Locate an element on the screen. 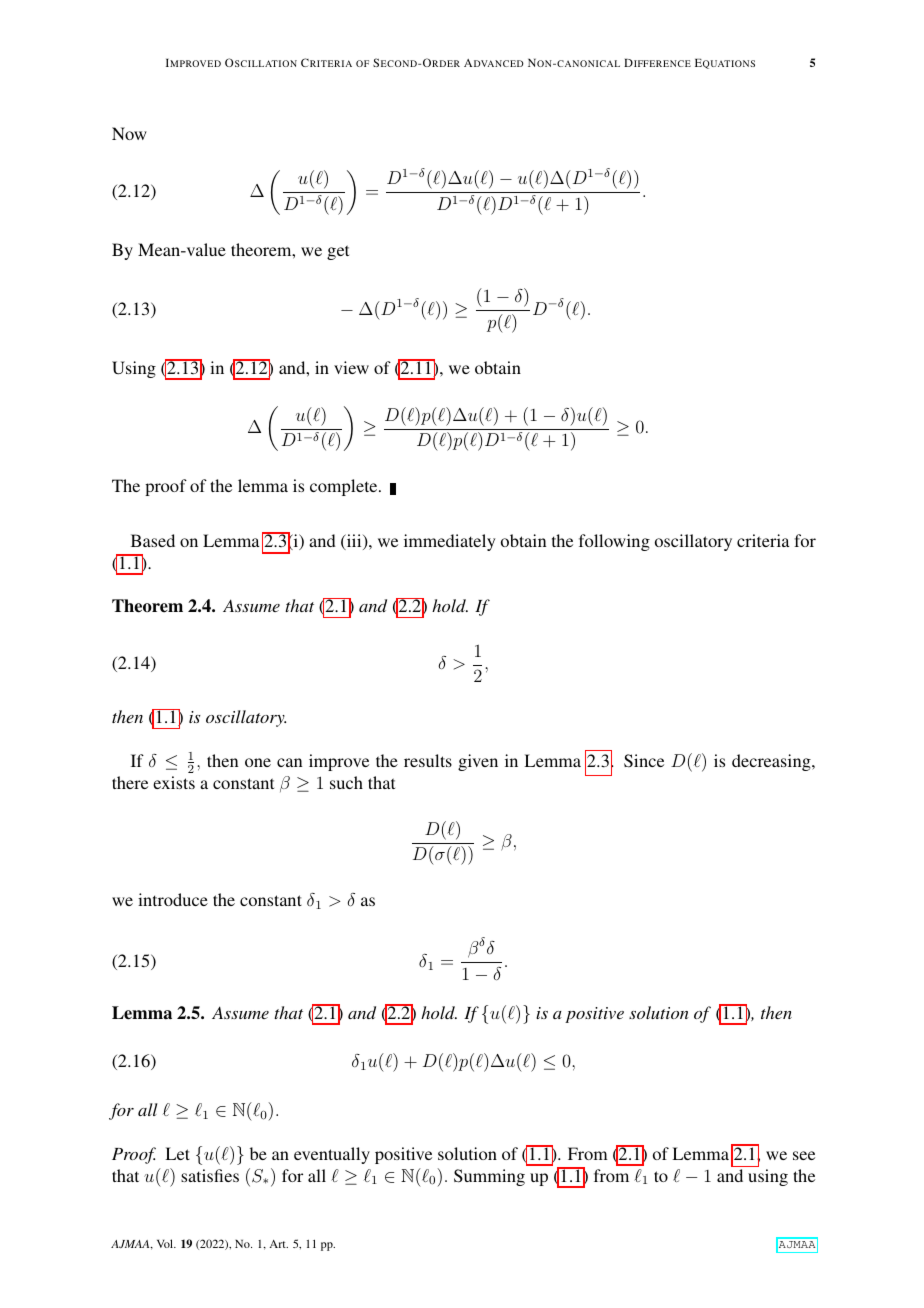  view is located at coordinates (351, 367).
